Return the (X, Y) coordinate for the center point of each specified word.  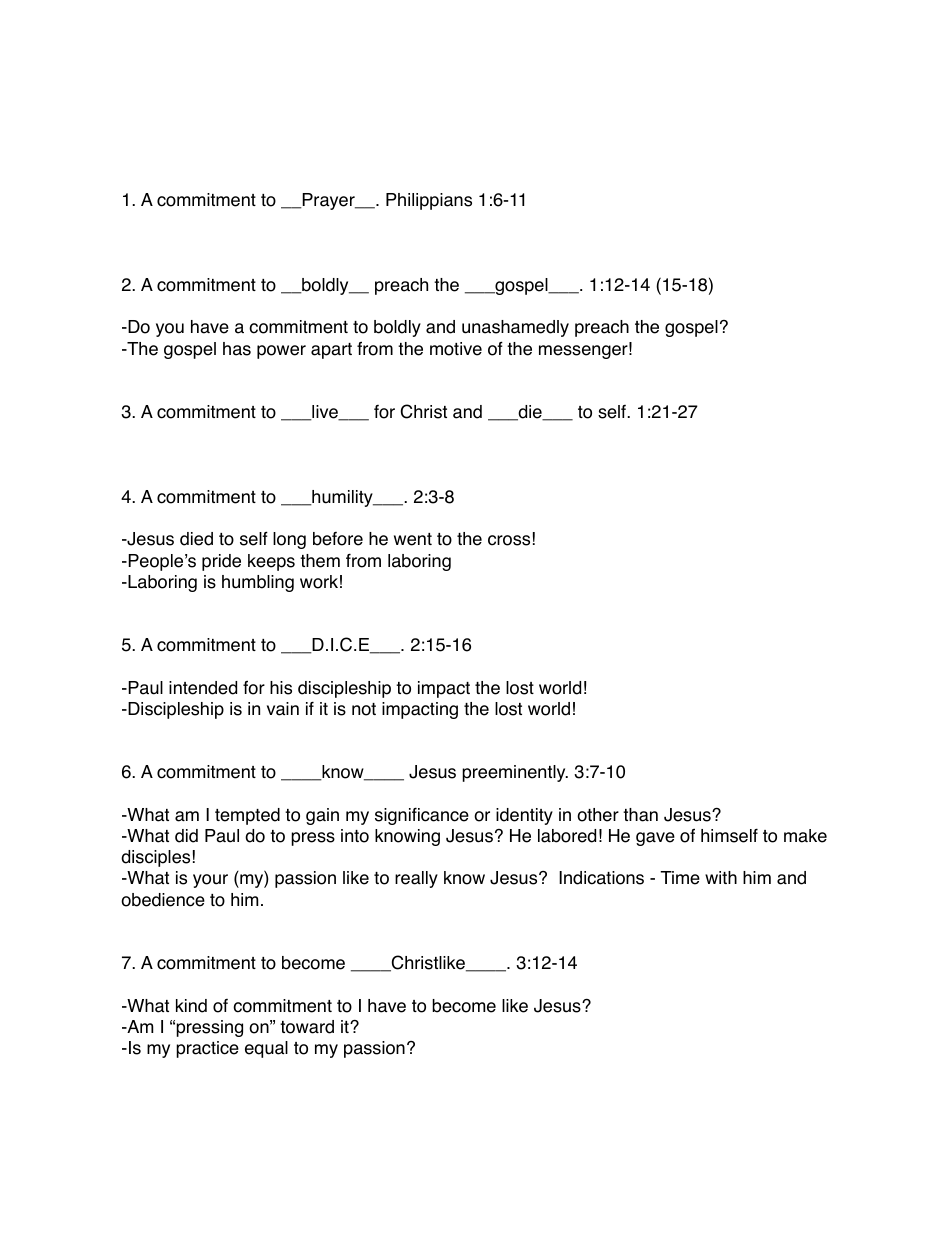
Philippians (429, 201)
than (640, 815)
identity (524, 816)
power (281, 352)
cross (509, 540)
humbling (258, 583)
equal (266, 1049)
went (413, 539)
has (237, 349)
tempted (247, 816)
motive (456, 349)
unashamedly (515, 328)
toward (307, 1027)
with (721, 877)
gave (655, 839)
